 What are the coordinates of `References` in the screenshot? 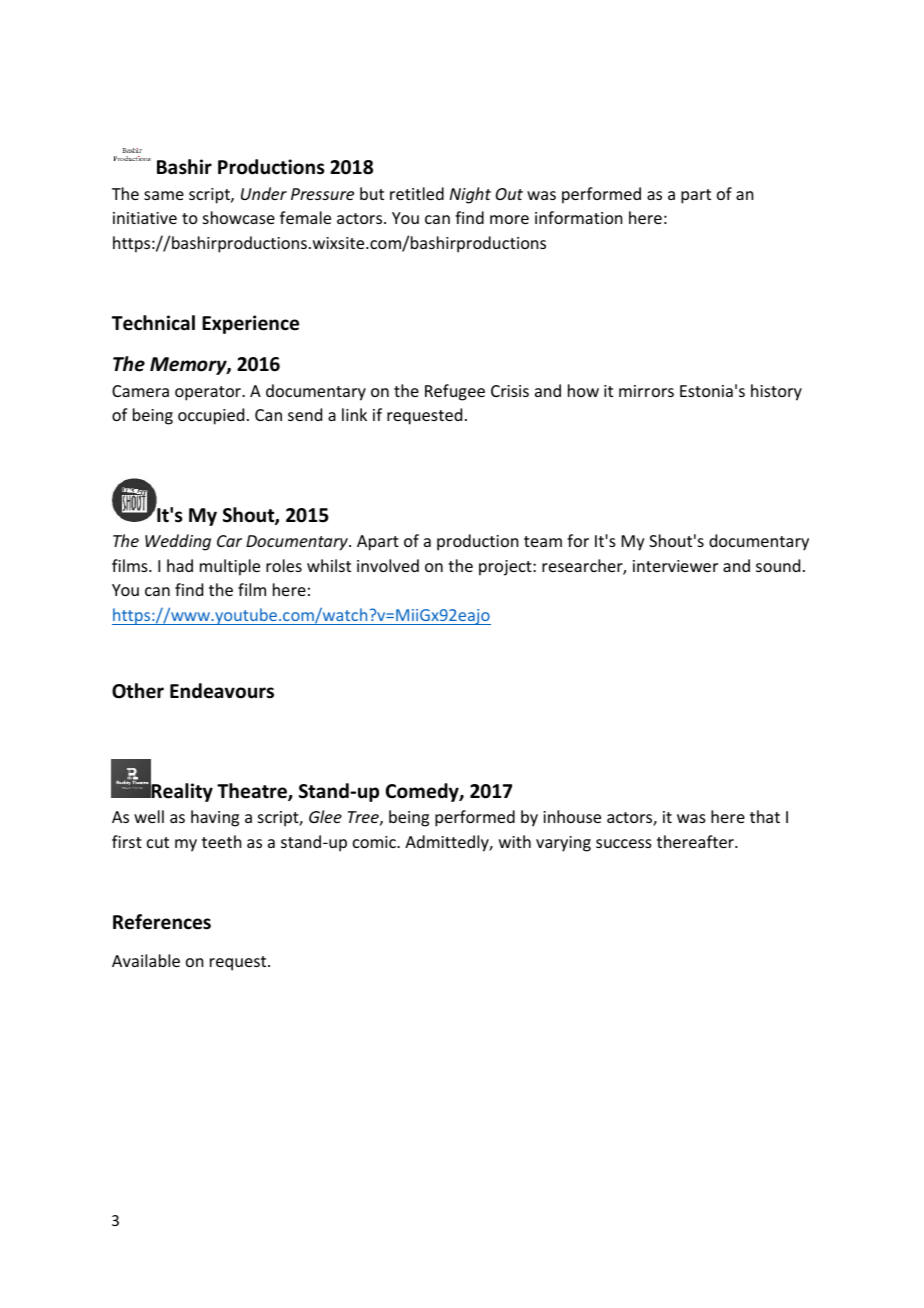 It's located at (162, 922).
